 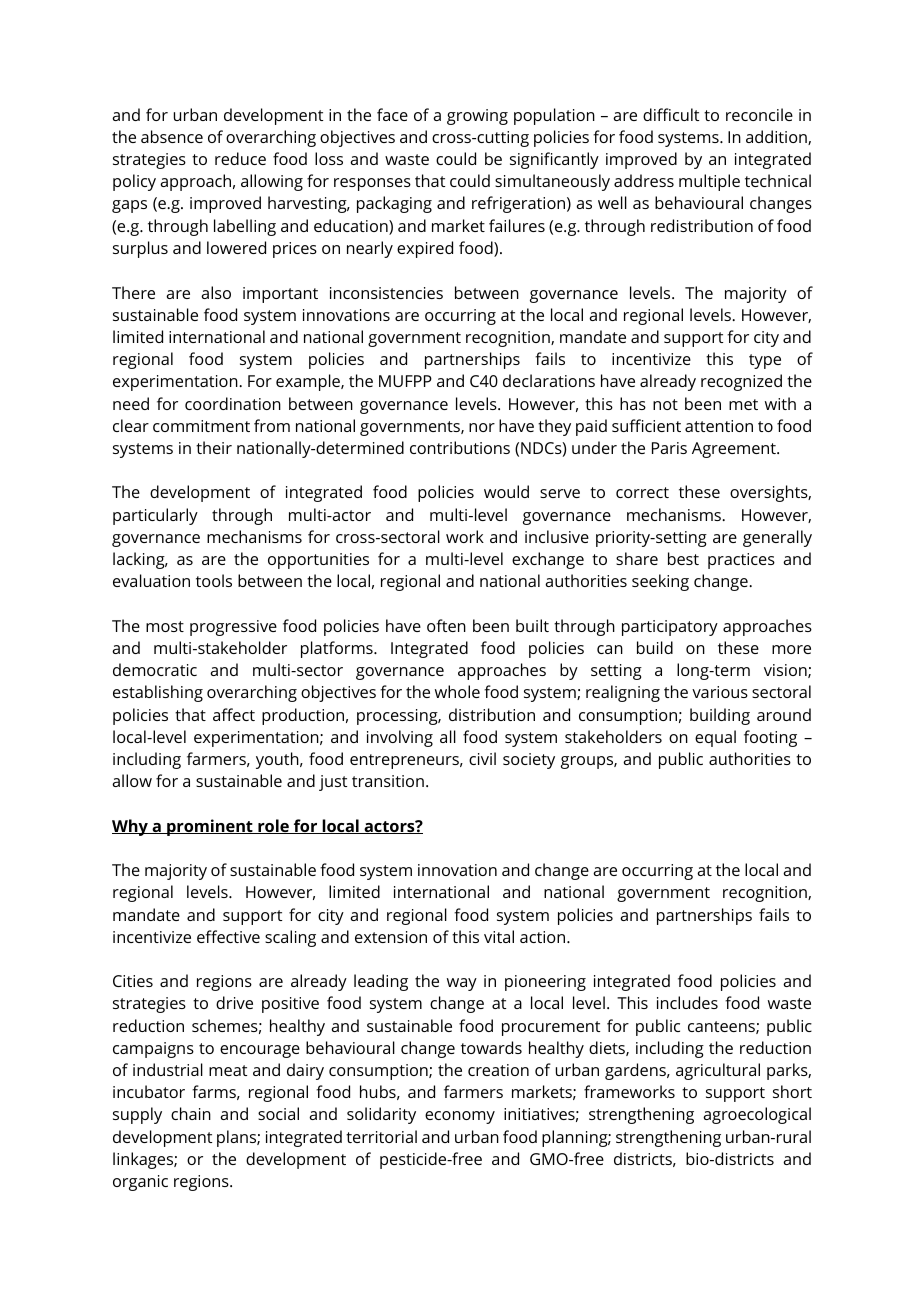 What do you see at coordinates (214, 447) in the screenshot?
I see `their` at bounding box center [214, 447].
